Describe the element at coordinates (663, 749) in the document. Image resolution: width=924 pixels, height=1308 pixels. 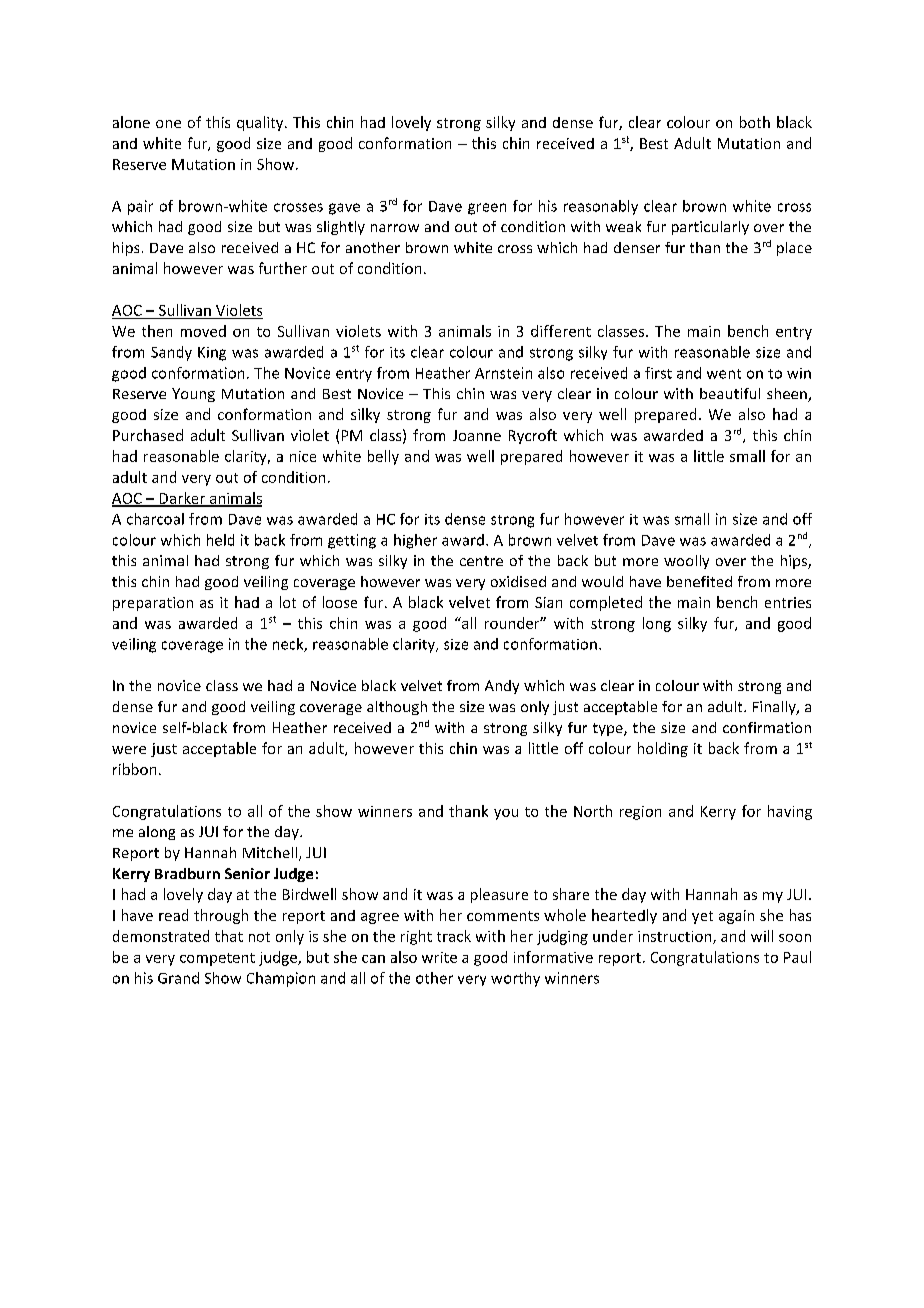
I see `holding` at that location.
